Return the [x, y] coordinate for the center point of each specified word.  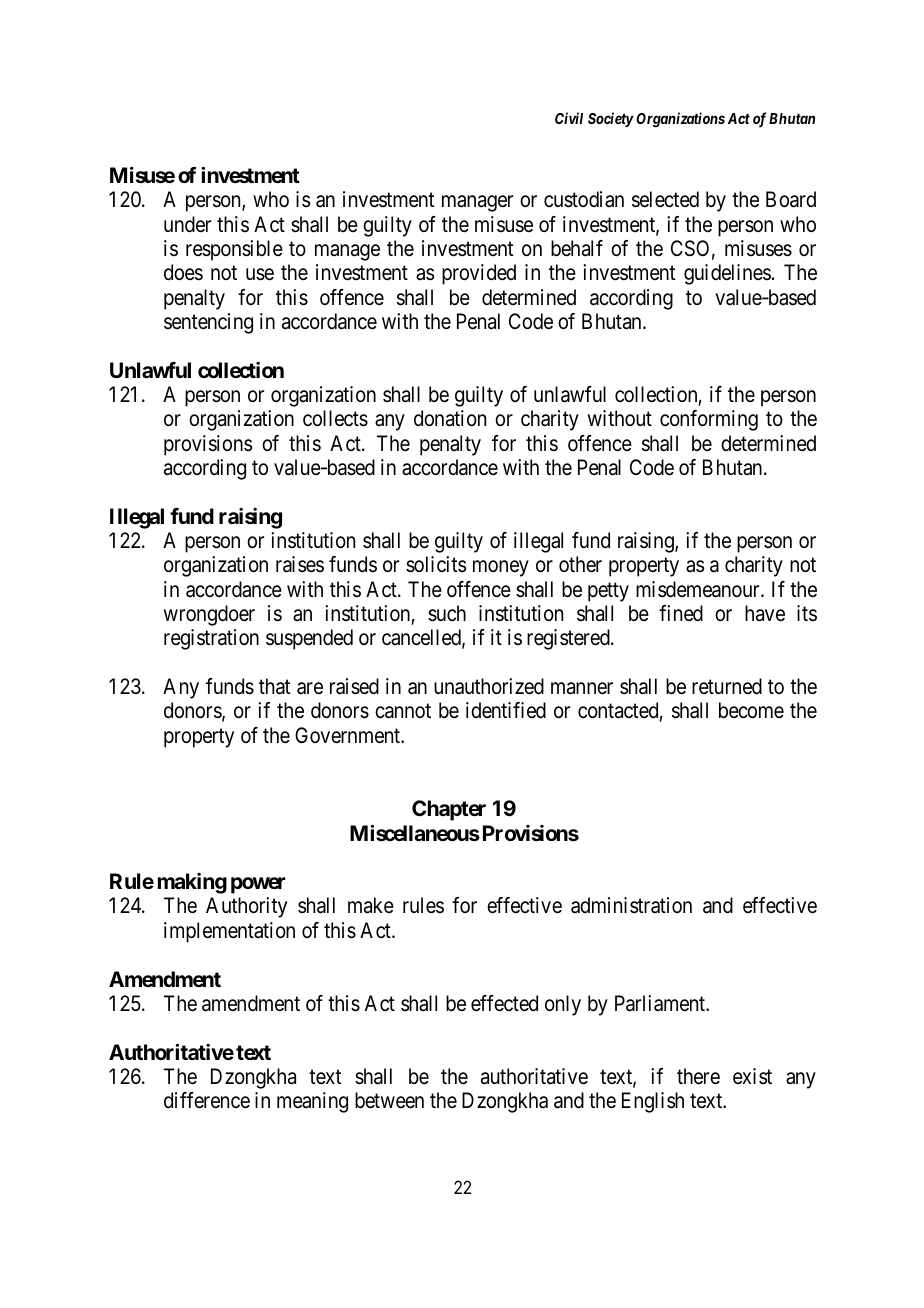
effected [504, 1003]
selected [665, 199]
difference [207, 1100]
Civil [569, 118]
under [187, 224]
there [698, 1076]
